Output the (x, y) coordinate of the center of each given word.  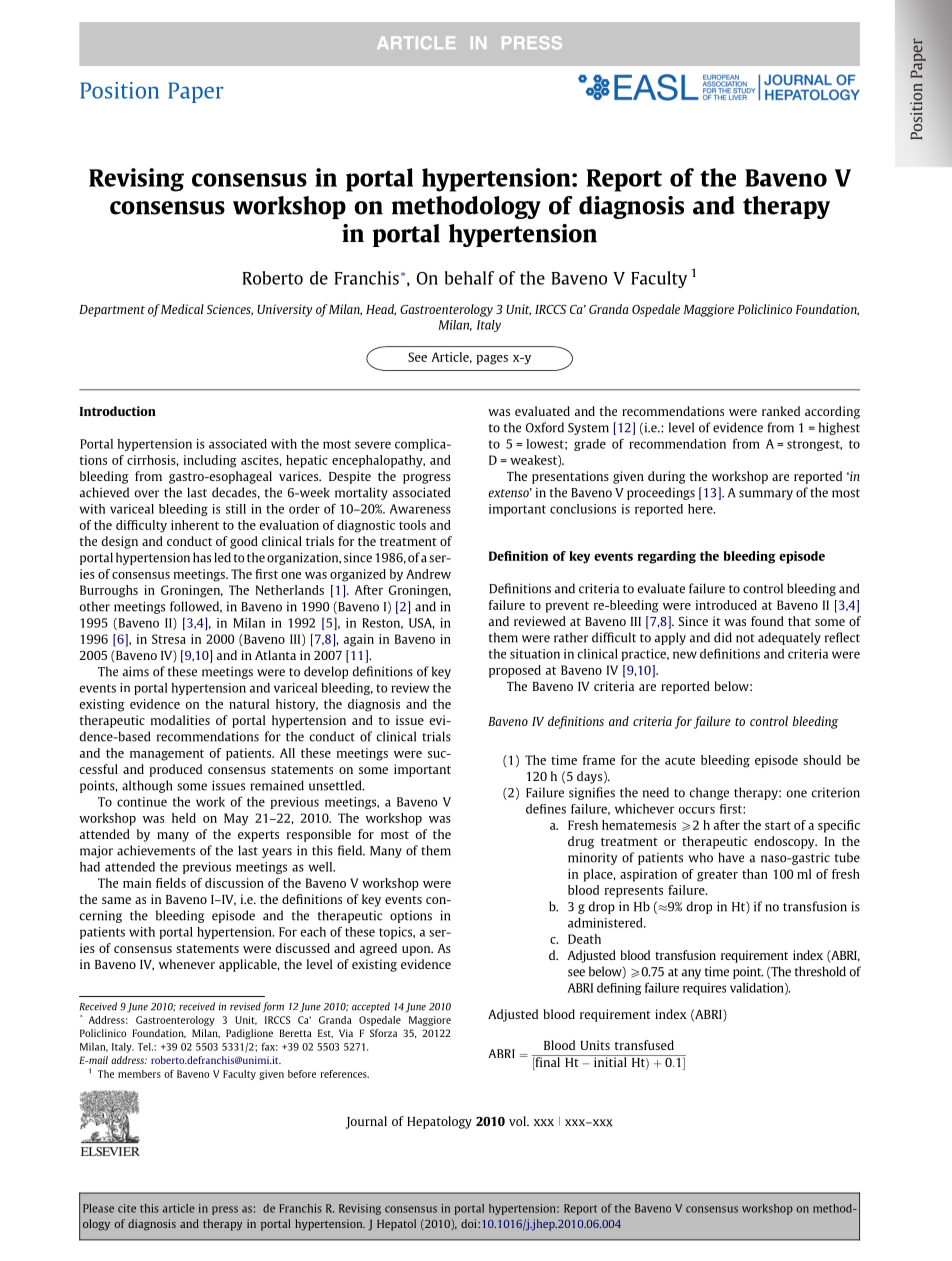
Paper (196, 92)
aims (136, 671)
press (225, 1210)
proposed (515, 671)
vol (518, 1121)
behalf (469, 278)
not (745, 638)
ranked (781, 411)
